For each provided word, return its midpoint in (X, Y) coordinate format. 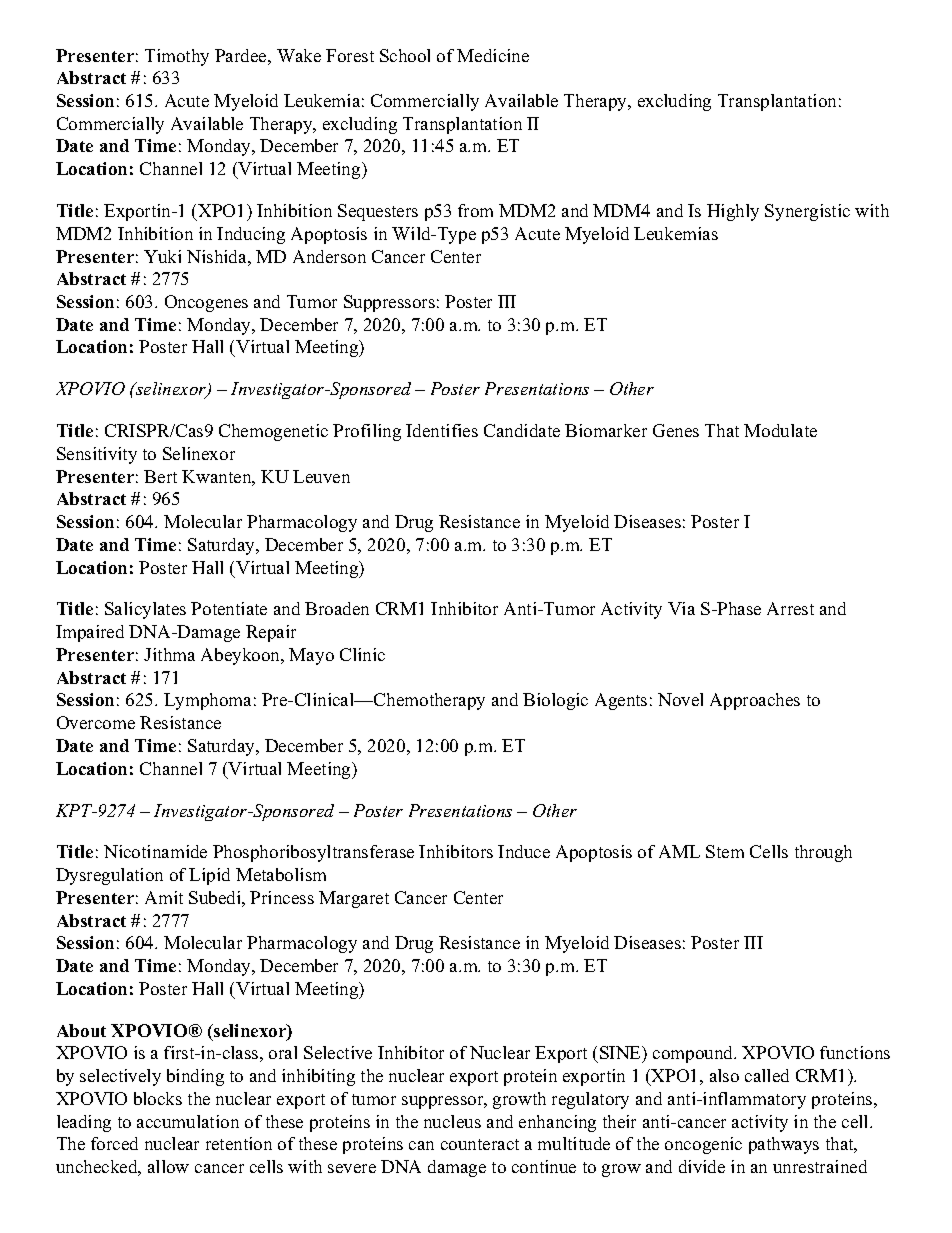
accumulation (188, 1121)
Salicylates (145, 610)
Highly (733, 212)
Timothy (177, 57)
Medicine (493, 55)
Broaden (337, 608)
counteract (480, 1144)
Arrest (790, 608)
